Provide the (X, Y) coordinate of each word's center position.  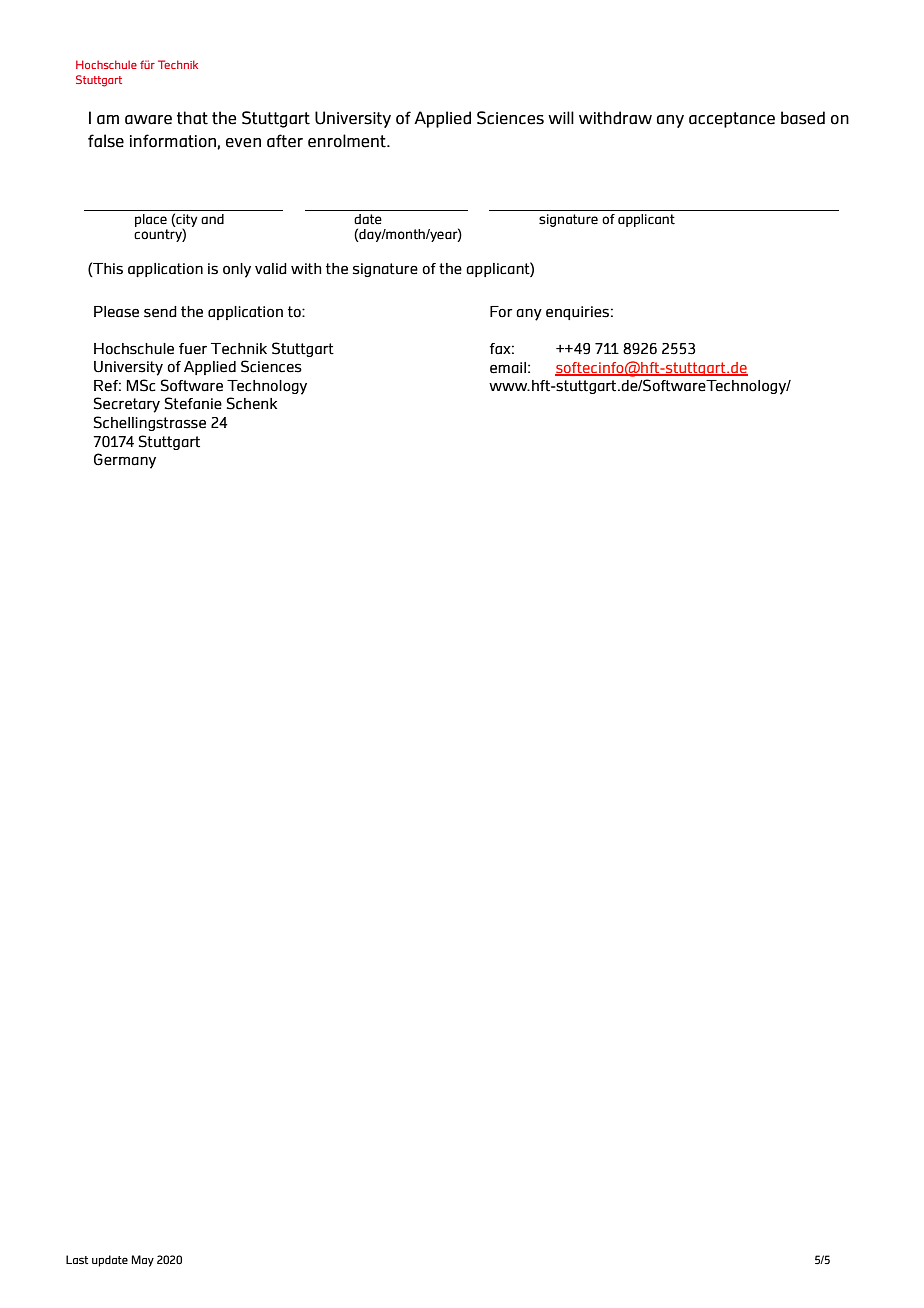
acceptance (732, 120)
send (160, 312)
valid (271, 269)
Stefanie (193, 403)
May (143, 1261)
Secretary (127, 405)
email (508, 368)
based (803, 118)
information (174, 141)
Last (77, 1260)
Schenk (252, 403)
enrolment (348, 141)
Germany (125, 461)
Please (116, 312)
